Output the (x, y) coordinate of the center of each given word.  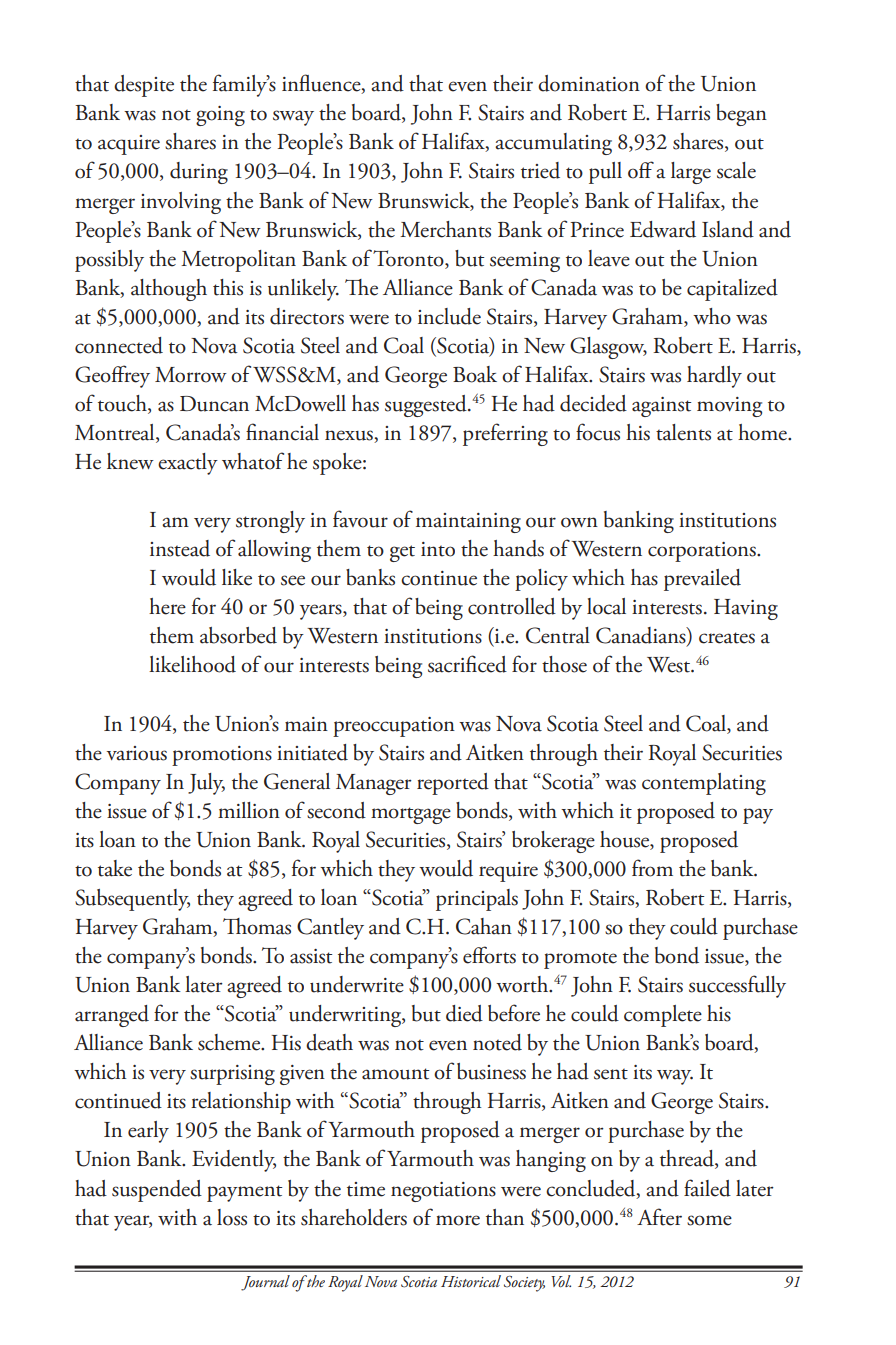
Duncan (214, 404)
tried (540, 170)
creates (727, 638)
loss (232, 1217)
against (661, 407)
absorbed (238, 635)
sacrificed (467, 664)
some (709, 1220)
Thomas (257, 926)
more (458, 1220)
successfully (737, 986)
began (741, 115)
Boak (475, 374)
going (220, 116)
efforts (489, 955)
